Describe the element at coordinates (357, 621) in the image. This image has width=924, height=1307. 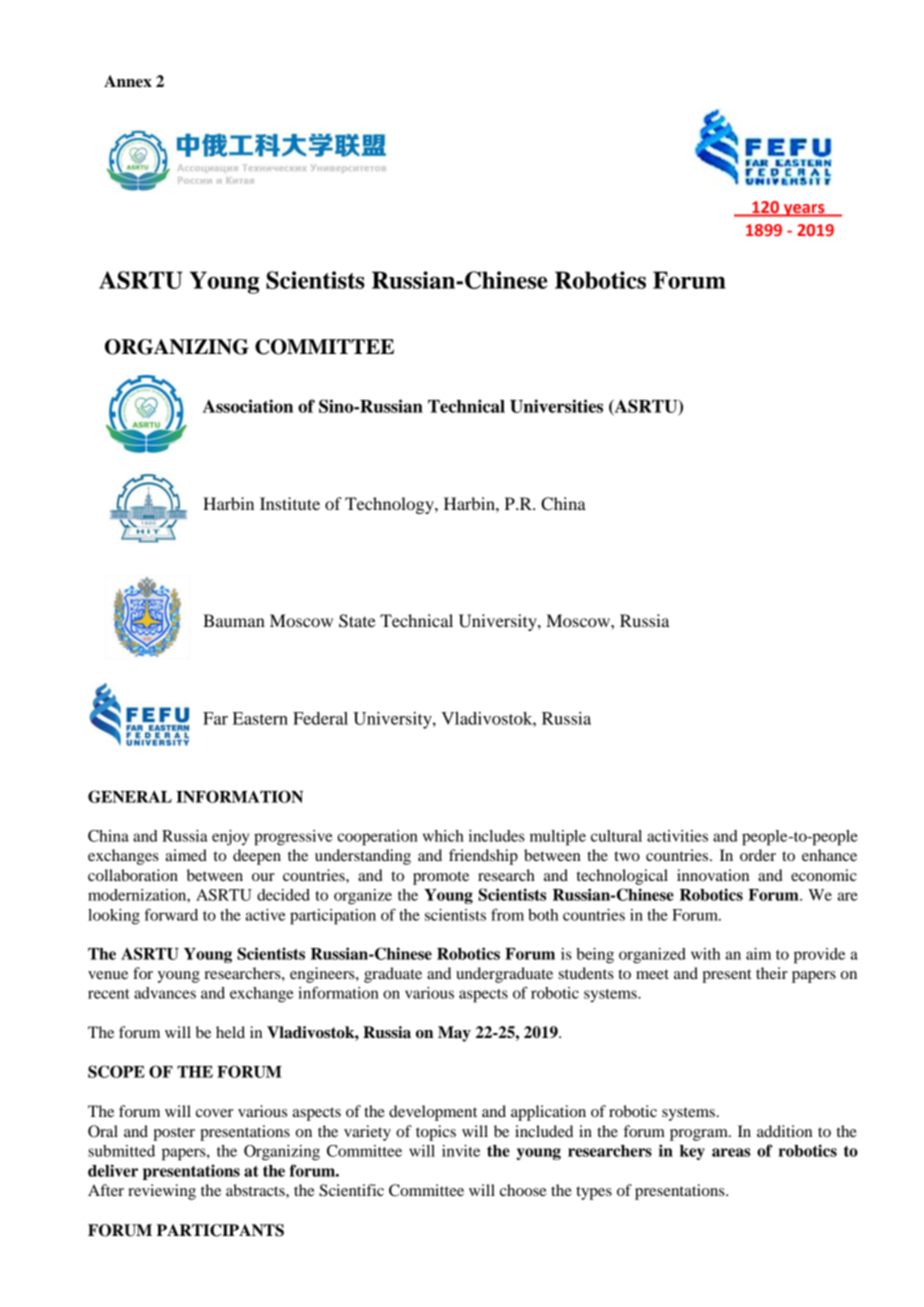
I see `State` at that location.
